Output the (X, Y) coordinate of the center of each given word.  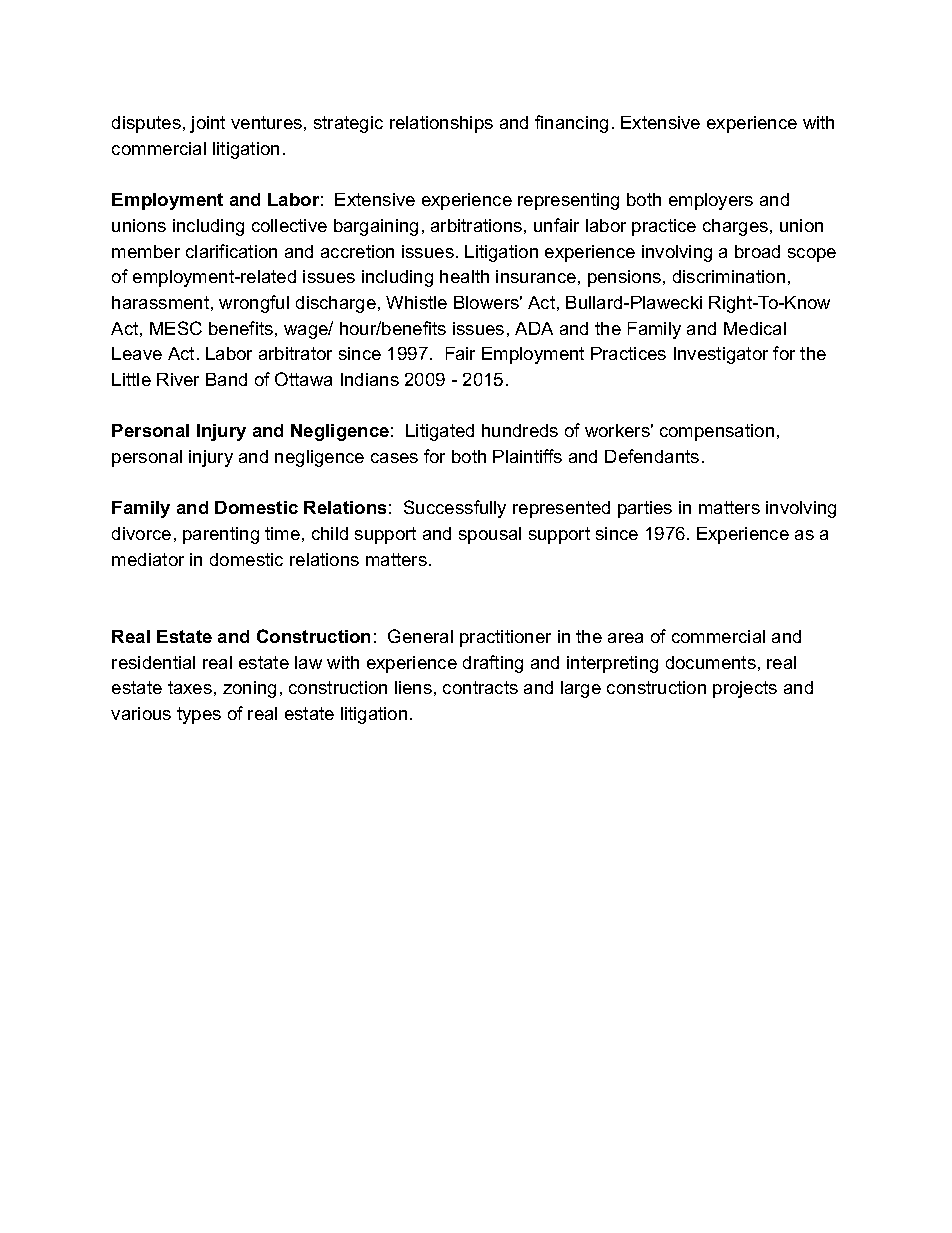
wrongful (254, 304)
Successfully (455, 509)
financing (571, 124)
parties (645, 509)
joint (207, 124)
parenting (221, 535)
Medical (755, 328)
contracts (480, 687)
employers (711, 201)
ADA (534, 328)
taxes (190, 687)
